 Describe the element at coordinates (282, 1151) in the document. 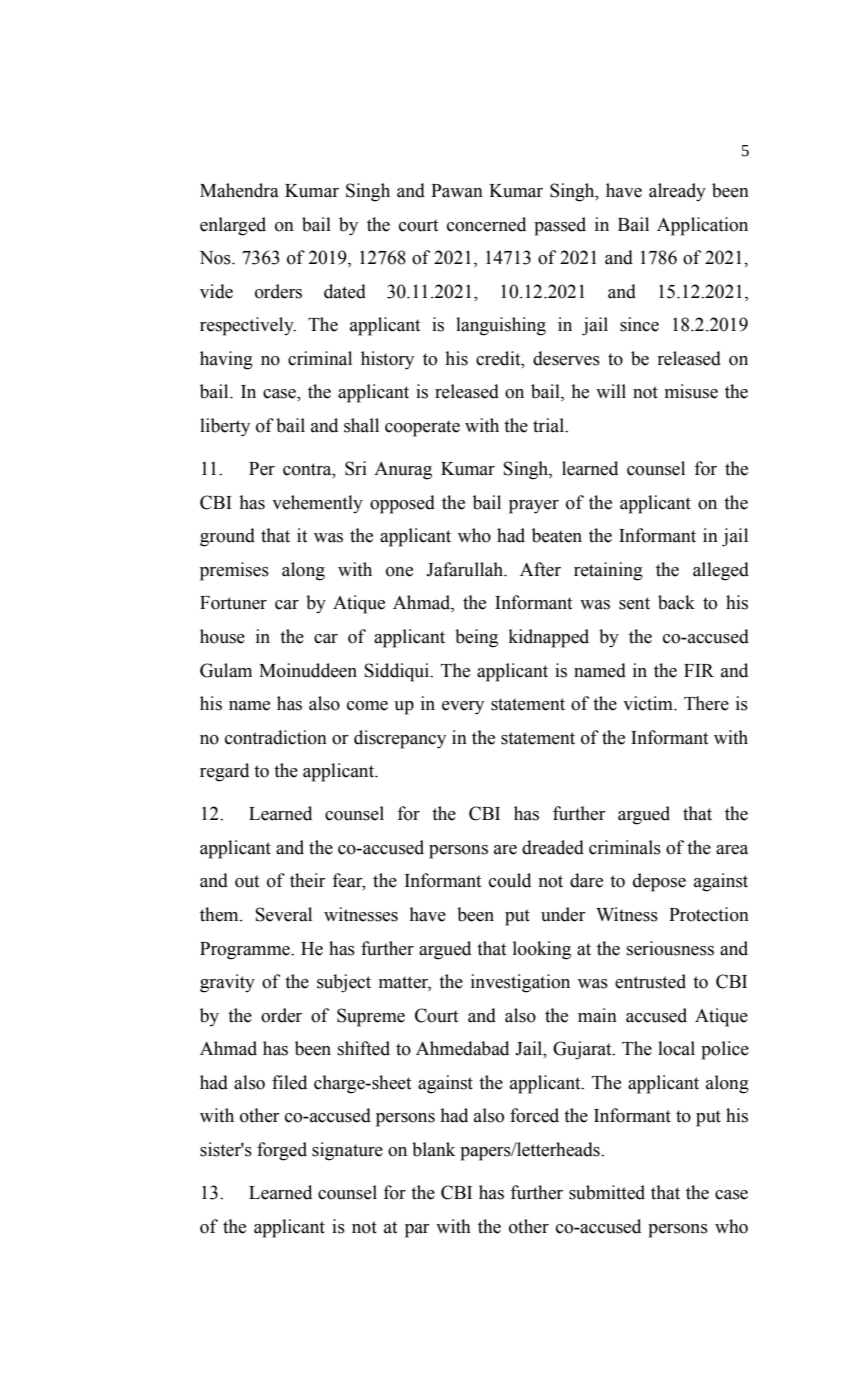

I see `forged` at that location.
